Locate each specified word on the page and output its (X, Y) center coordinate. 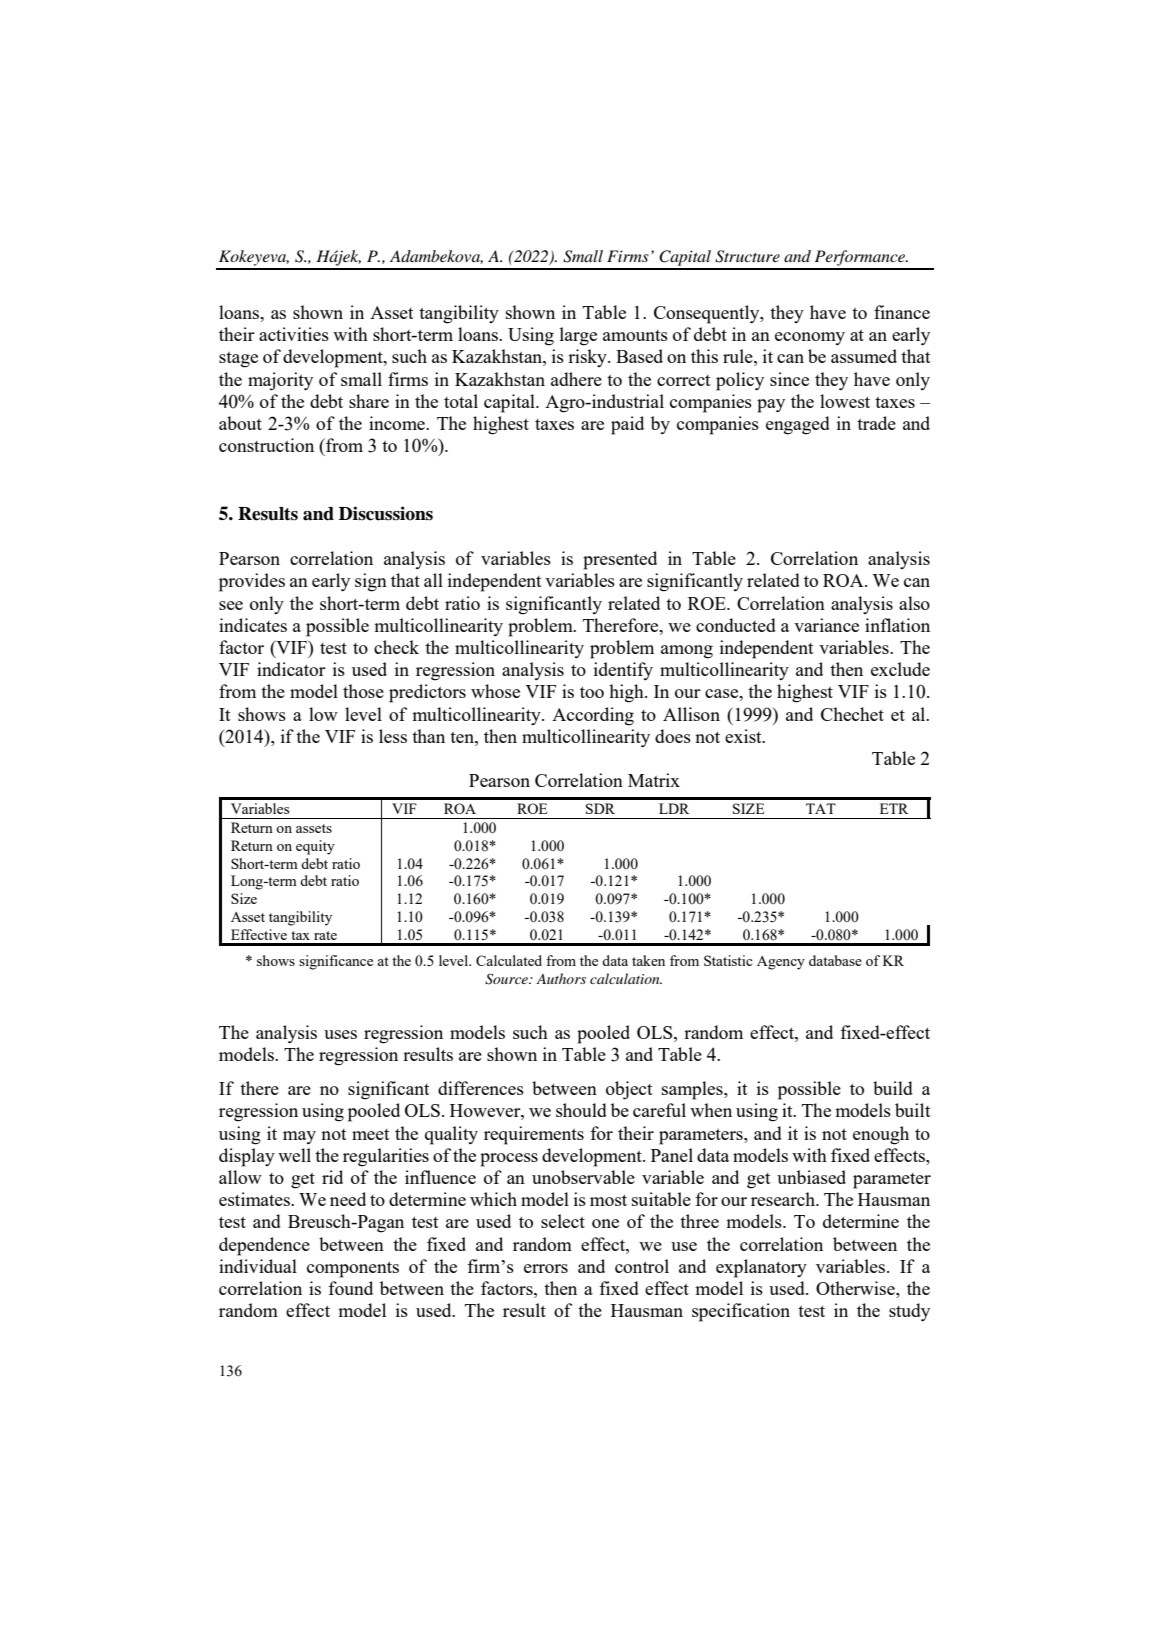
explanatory (761, 1268)
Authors (561, 978)
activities (294, 334)
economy (810, 338)
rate (325, 935)
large (578, 336)
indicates (253, 625)
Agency (781, 963)
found (350, 1288)
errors (546, 1268)
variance (826, 625)
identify (623, 671)
